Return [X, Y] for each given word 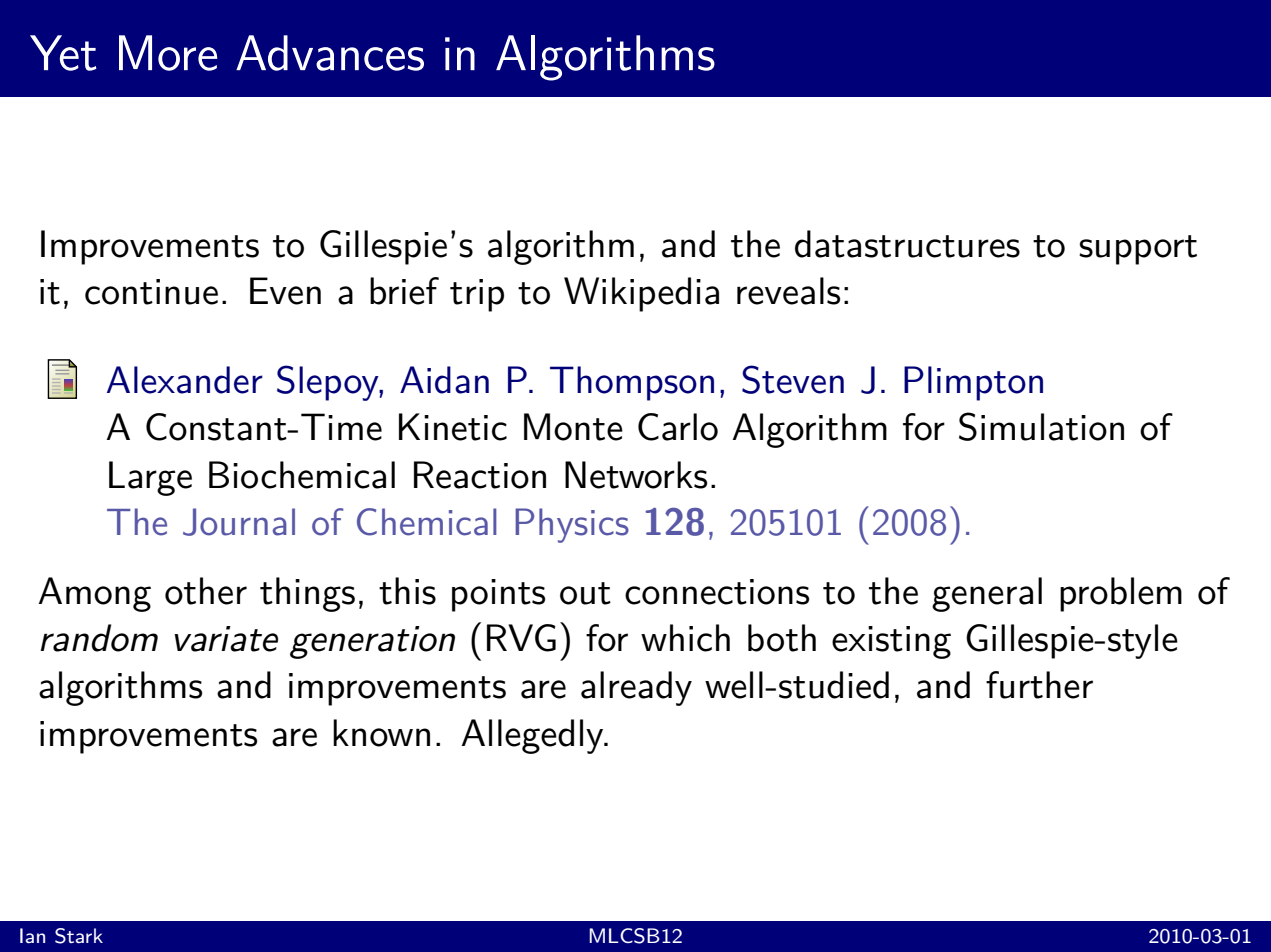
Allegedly [533, 736]
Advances [330, 53]
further [1039, 685]
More [168, 53]
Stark [79, 936]
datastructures [907, 244]
